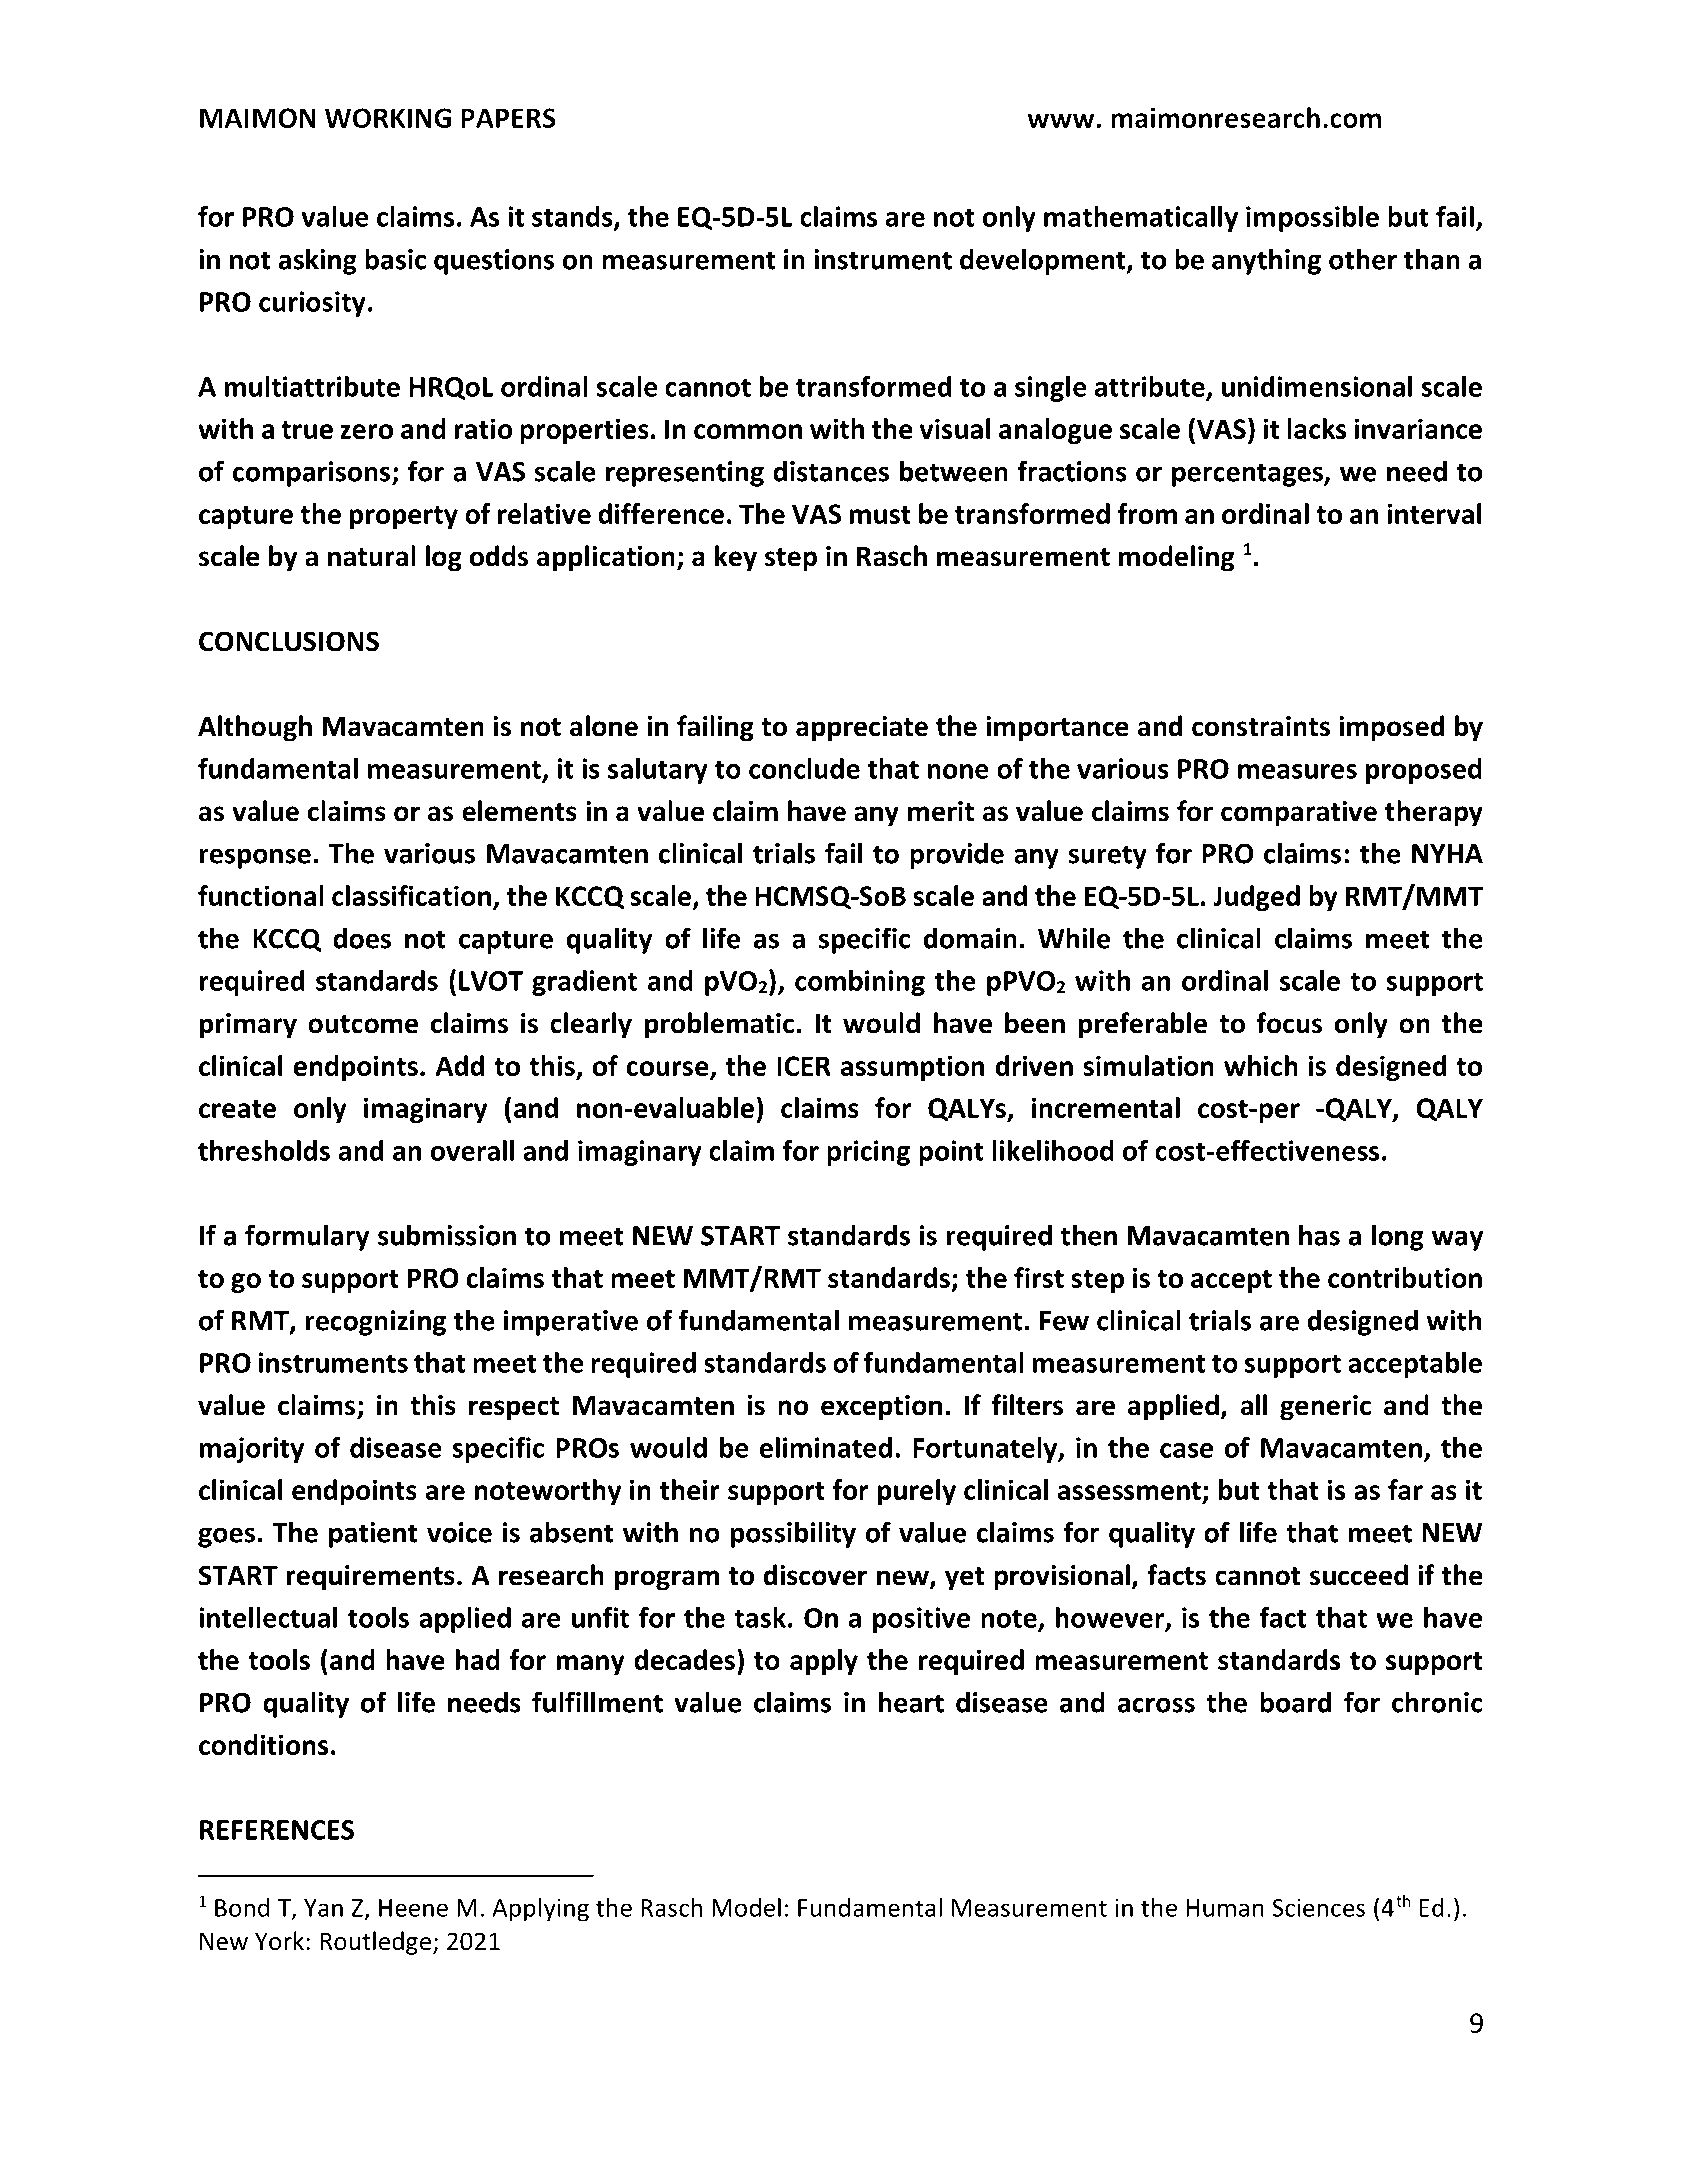  What do you see at coordinates (1312, 219) in the screenshot?
I see `impossible` at bounding box center [1312, 219].
